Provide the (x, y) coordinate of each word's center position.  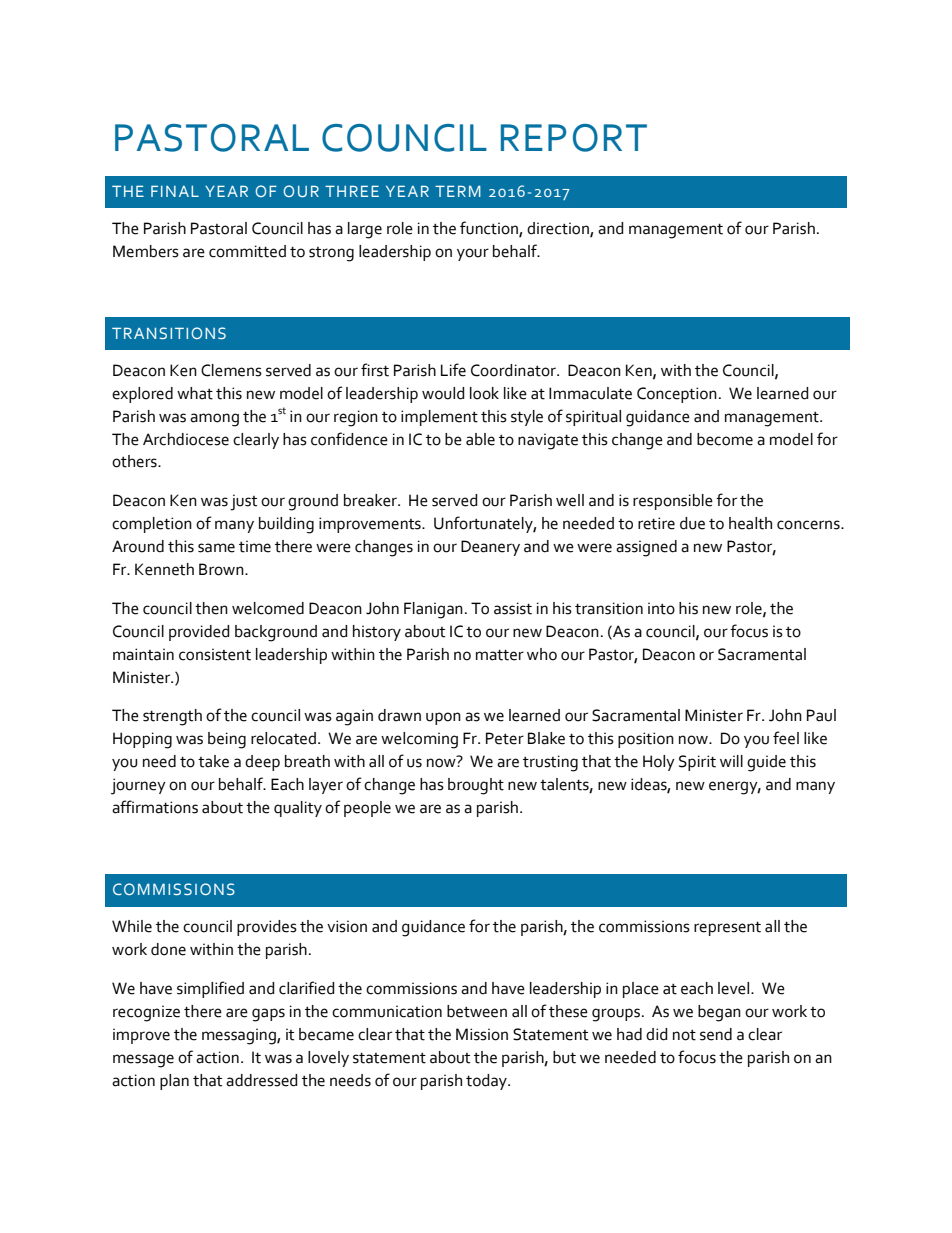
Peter (505, 738)
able (480, 439)
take (213, 761)
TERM (458, 191)
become (725, 439)
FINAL (175, 191)
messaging (240, 1036)
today (487, 1082)
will (731, 761)
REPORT (574, 138)
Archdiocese (186, 439)
